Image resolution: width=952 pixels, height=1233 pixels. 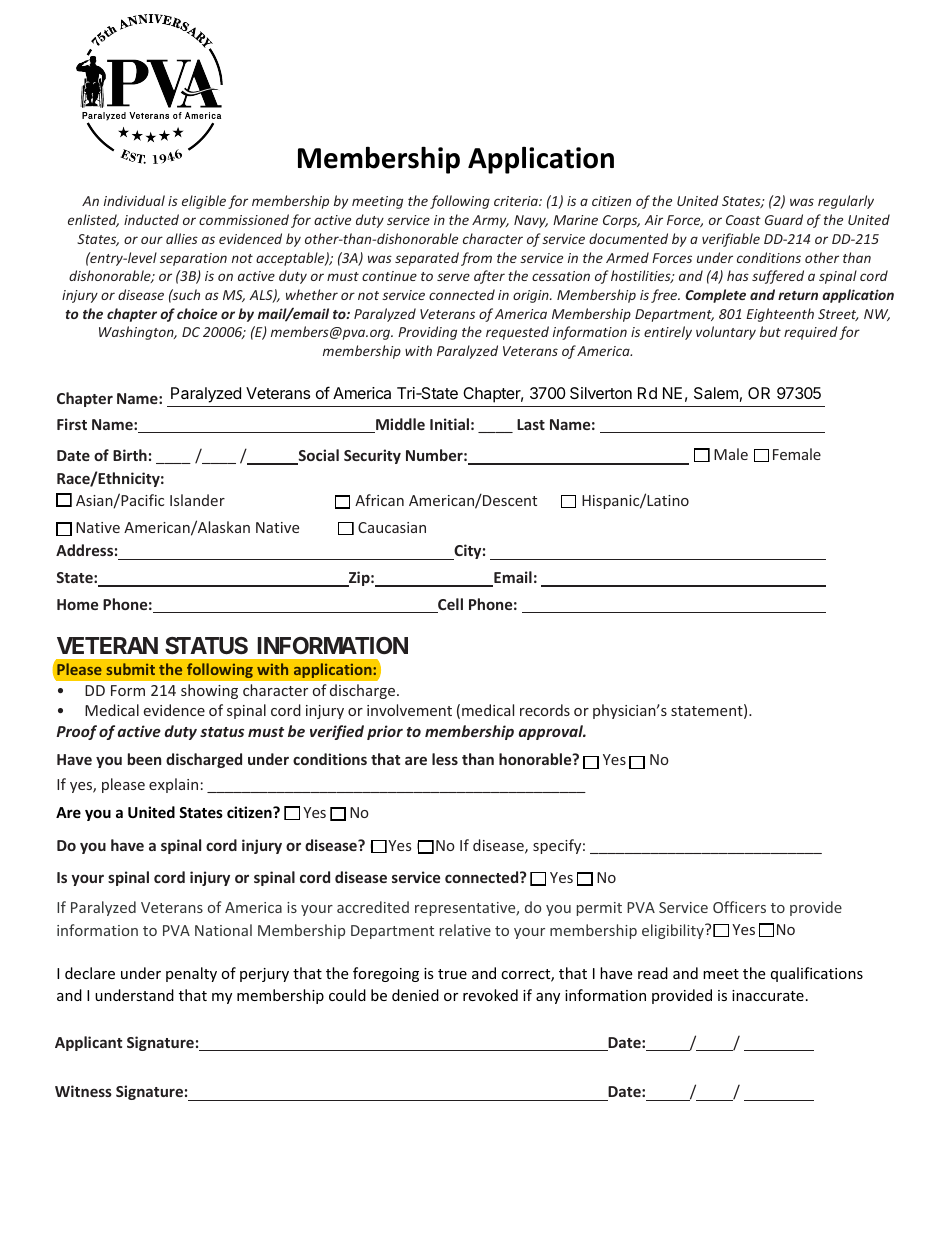 What do you see at coordinates (197, 500) in the screenshot?
I see `Islander` at bounding box center [197, 500].
